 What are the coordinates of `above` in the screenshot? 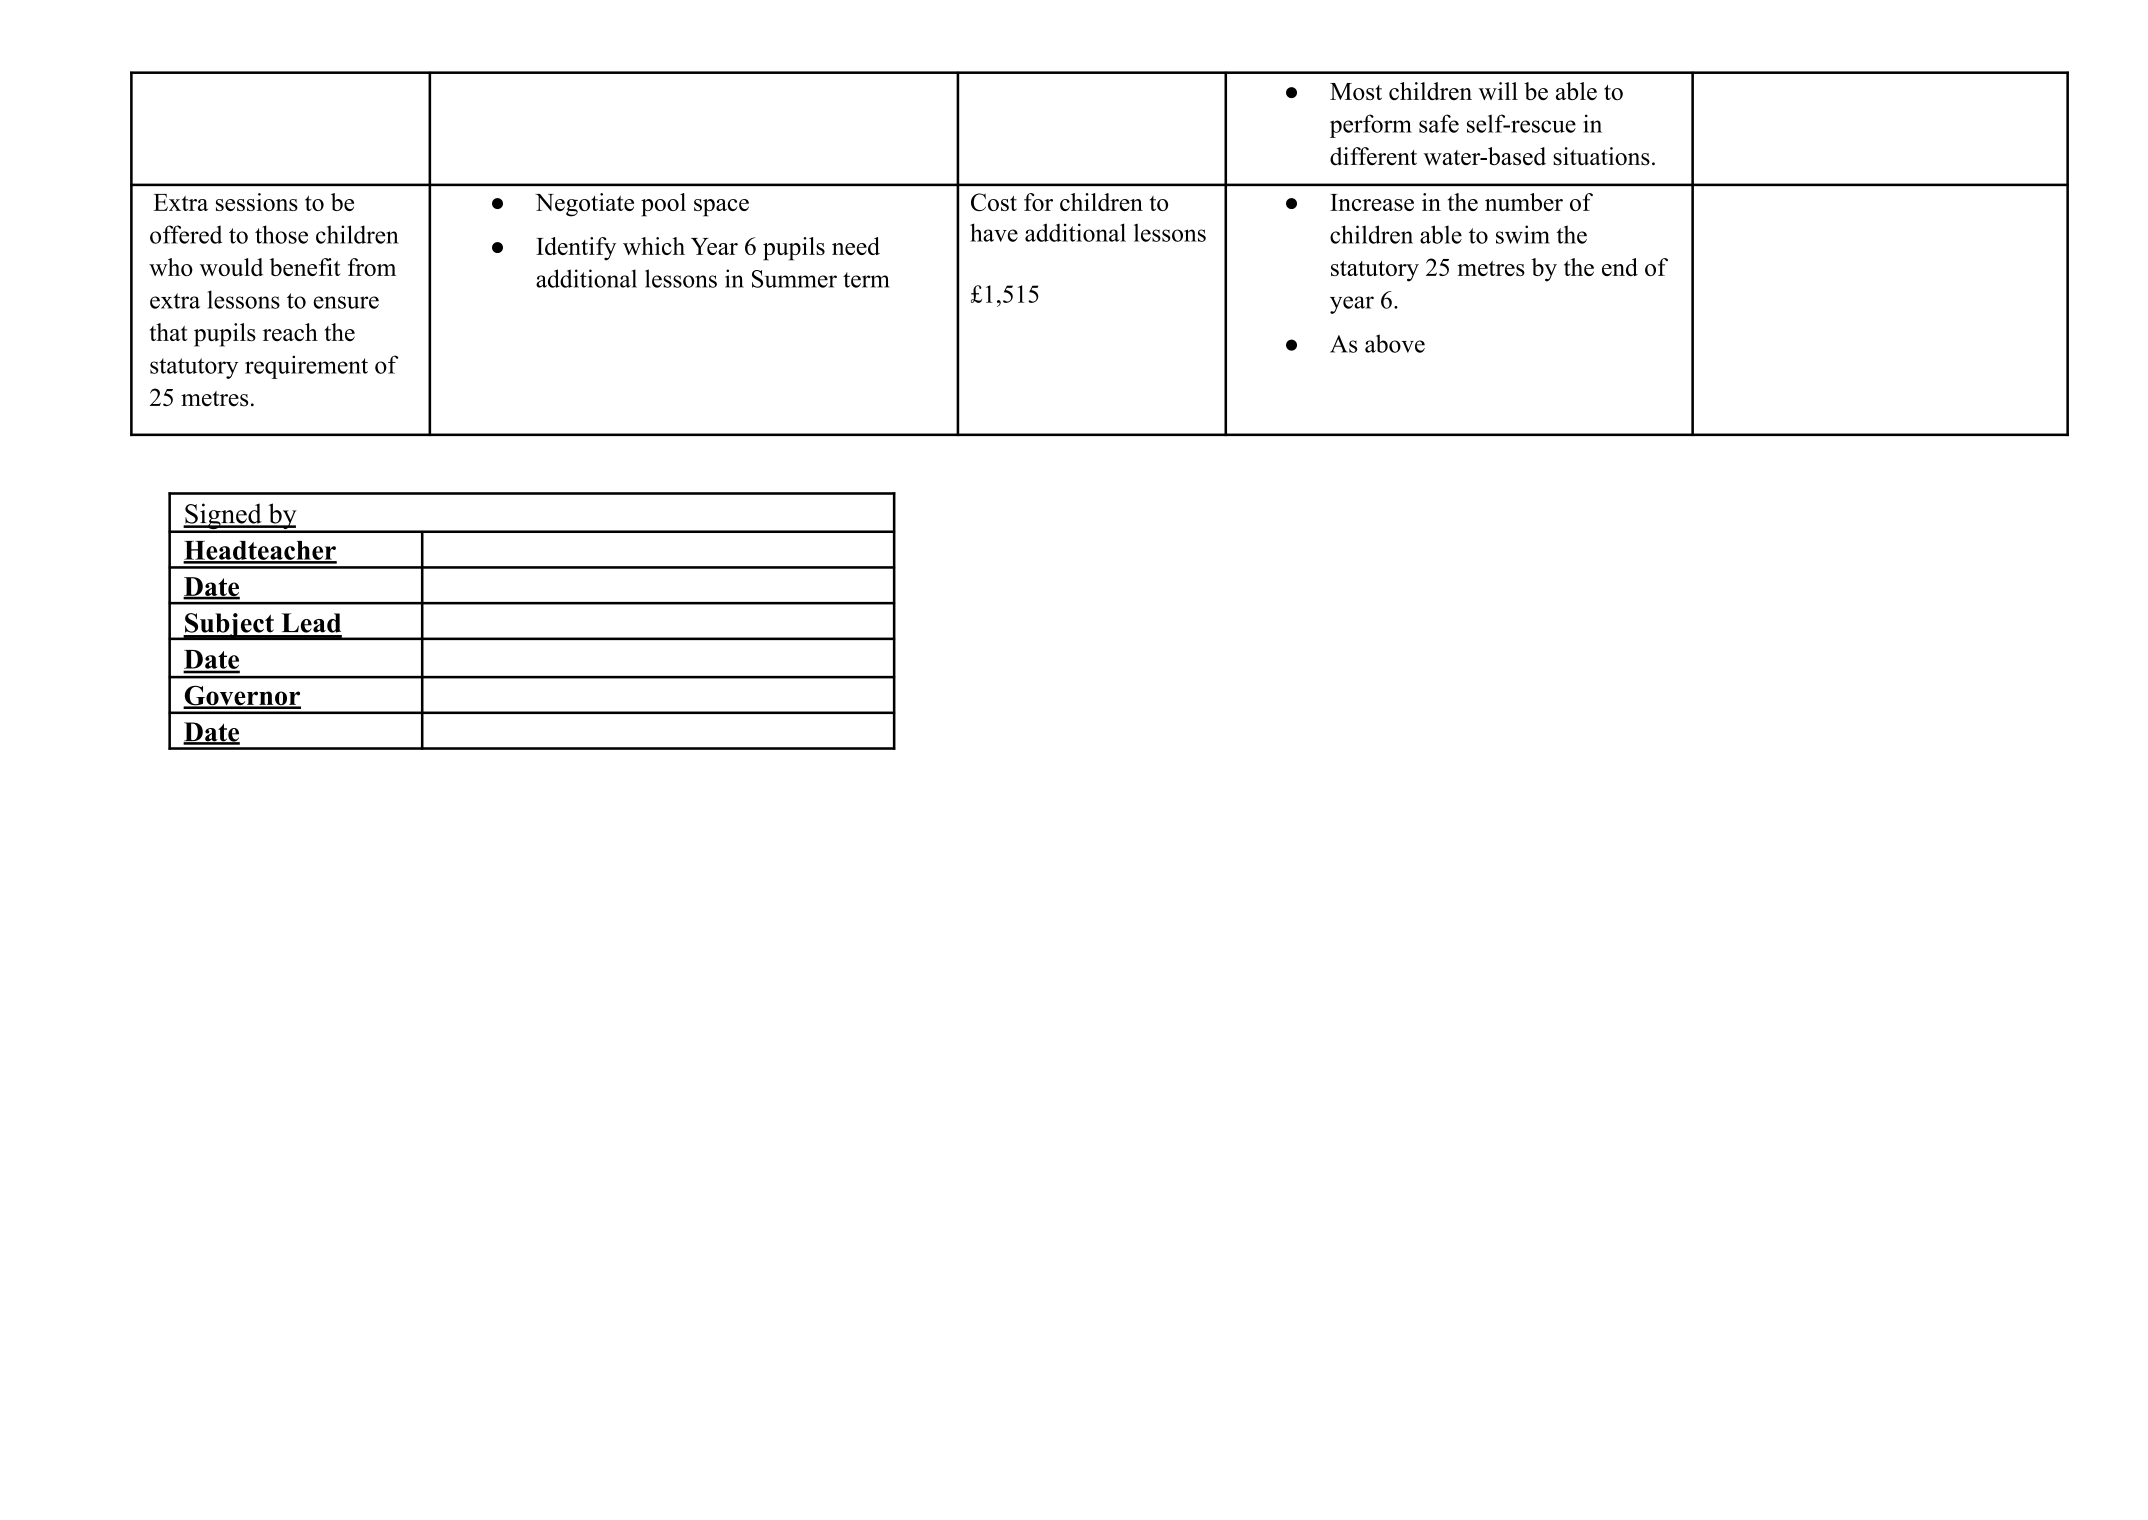 It's located at (1395, 343).
